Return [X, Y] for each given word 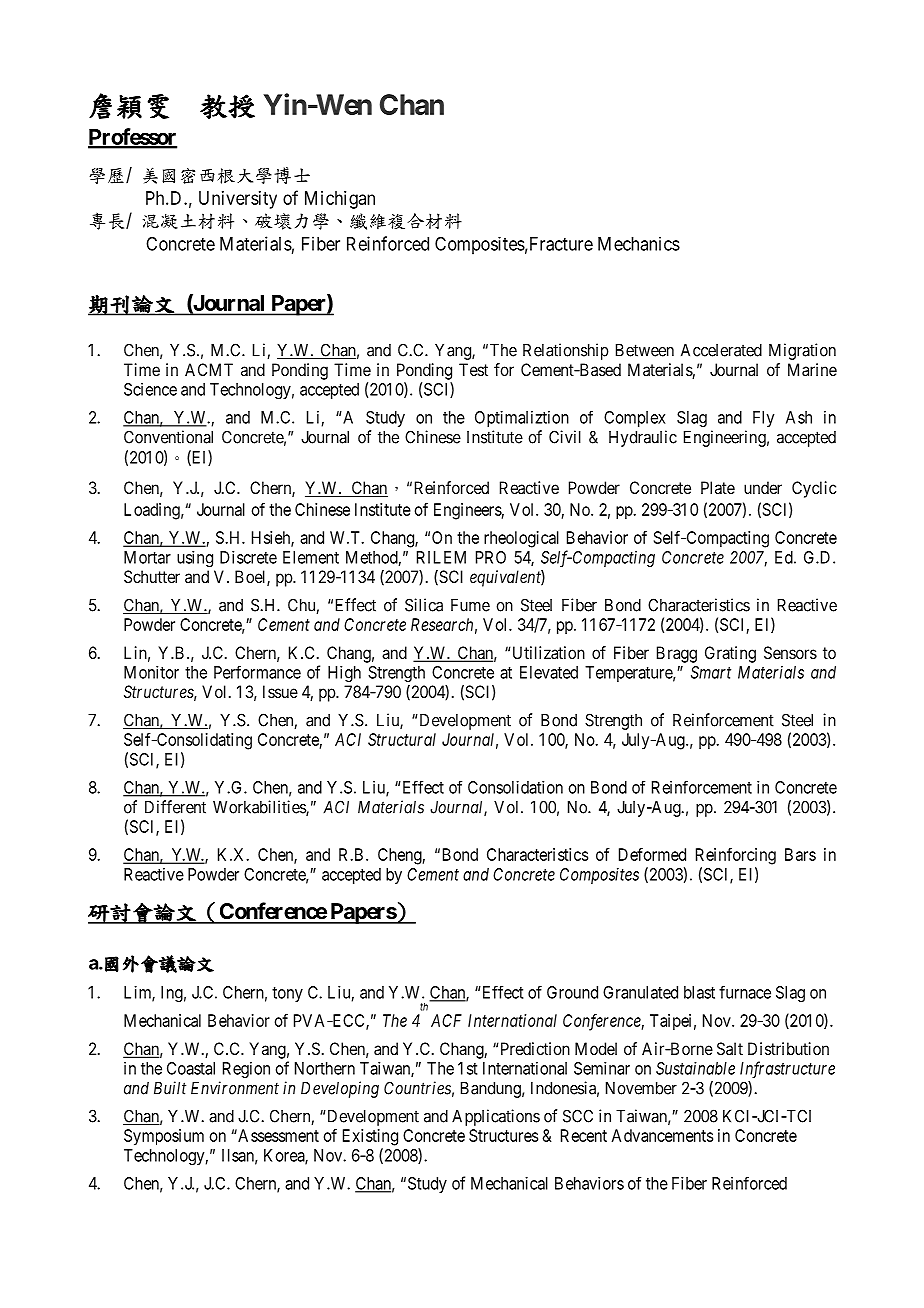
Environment [235, 1088]
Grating [730, 654]
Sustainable [695, 1068]
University [238, 200]
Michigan [340, 200]
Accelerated [721, 350]
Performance [257, 672]
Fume [470, 605]
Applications [496, 1117]
